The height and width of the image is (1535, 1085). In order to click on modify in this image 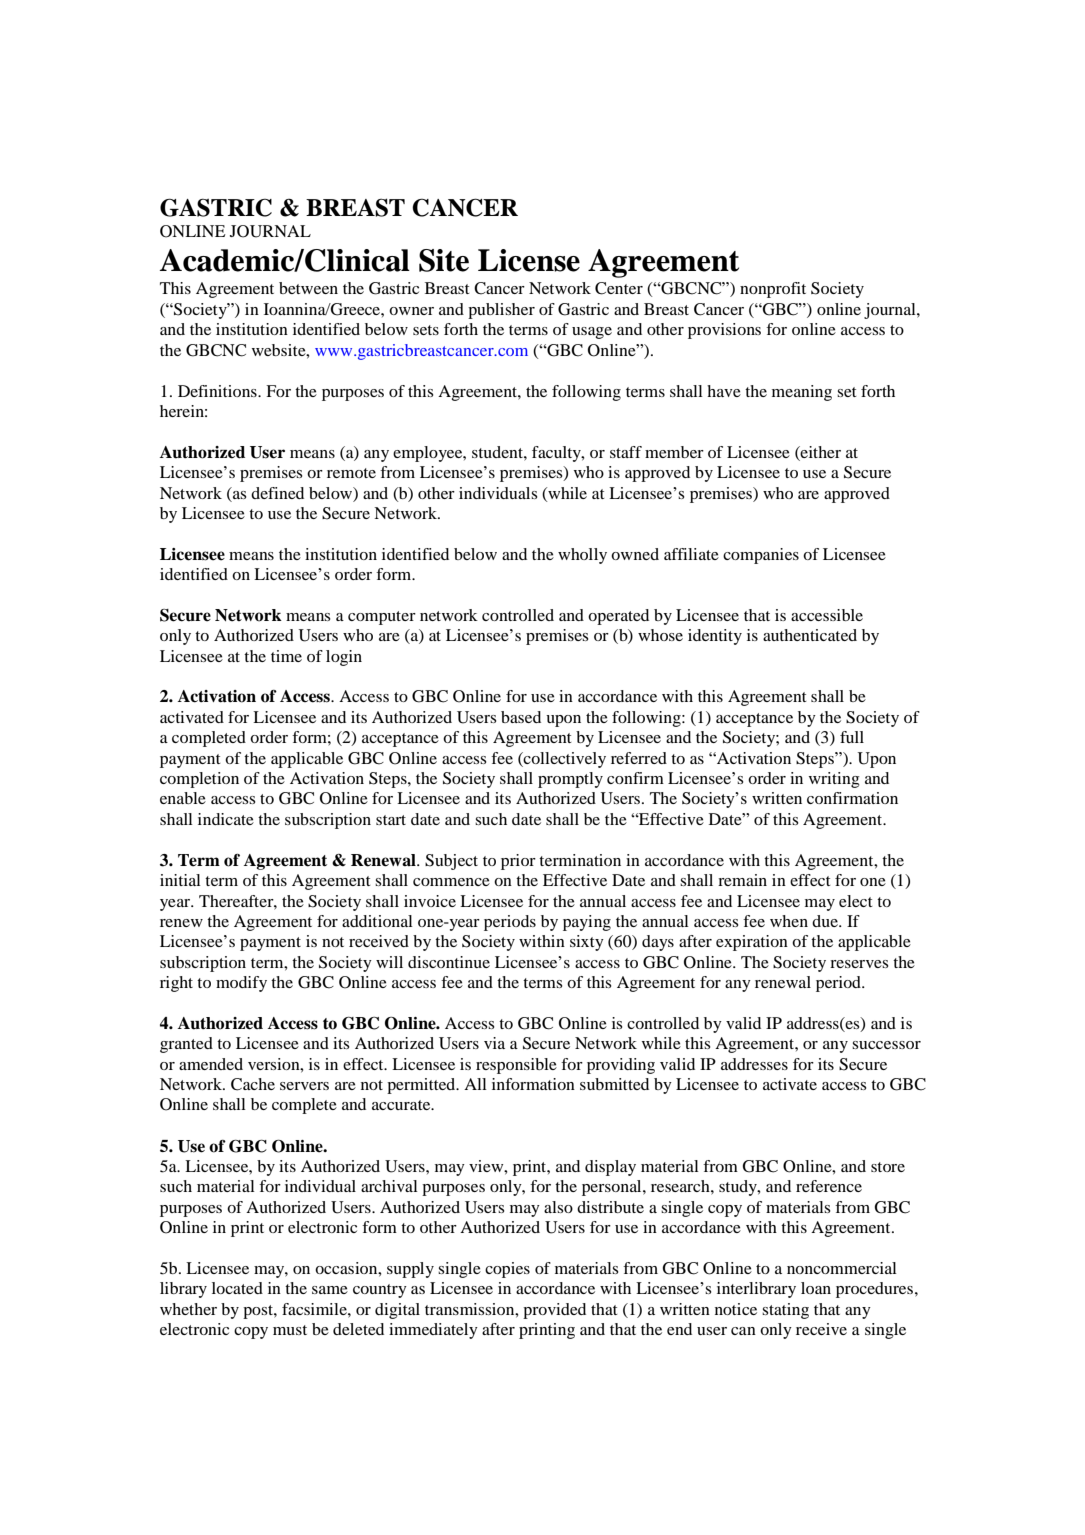, I will do `click(241, 984)`.
